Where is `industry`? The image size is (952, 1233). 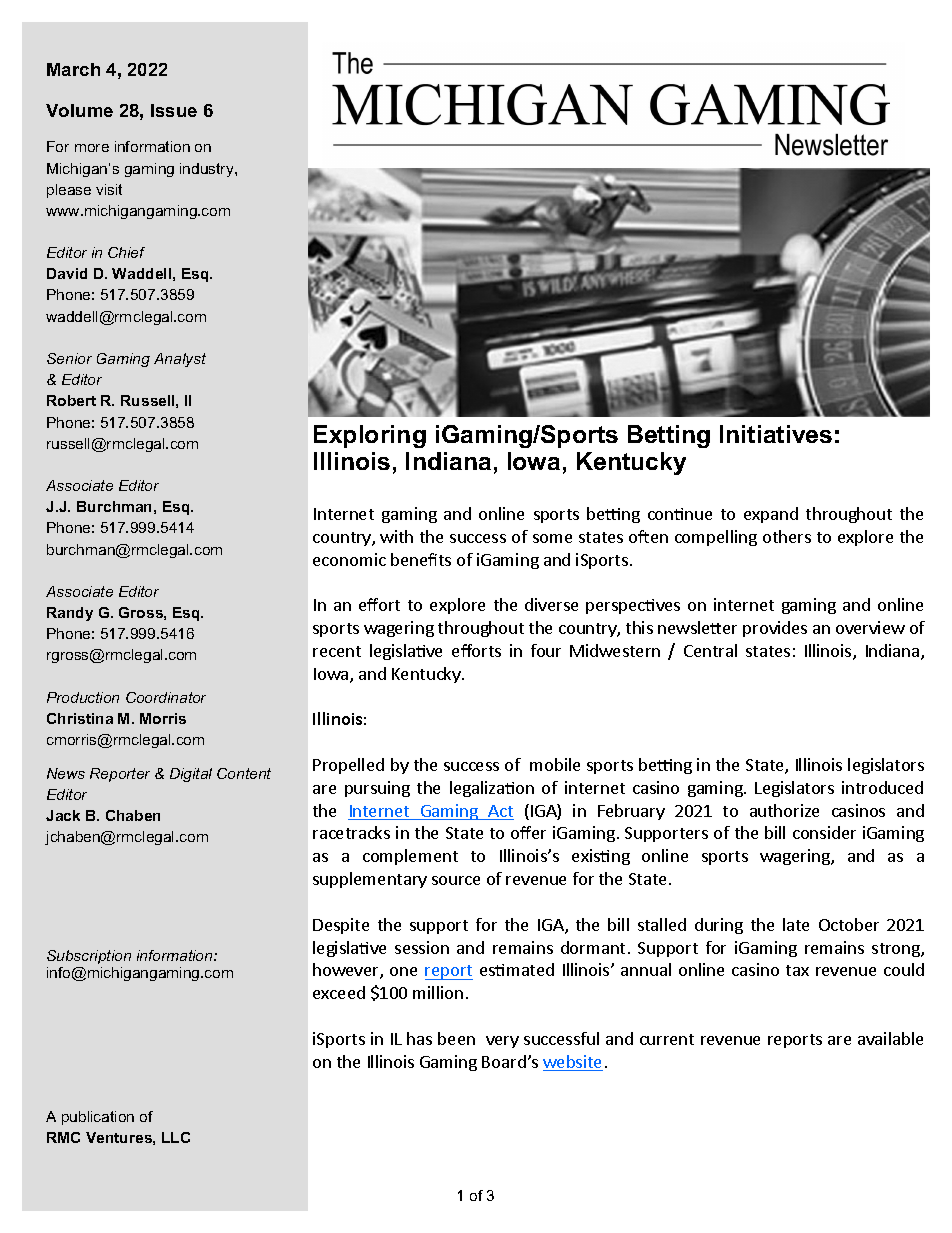
industry is located at coordinates (208, 170).
